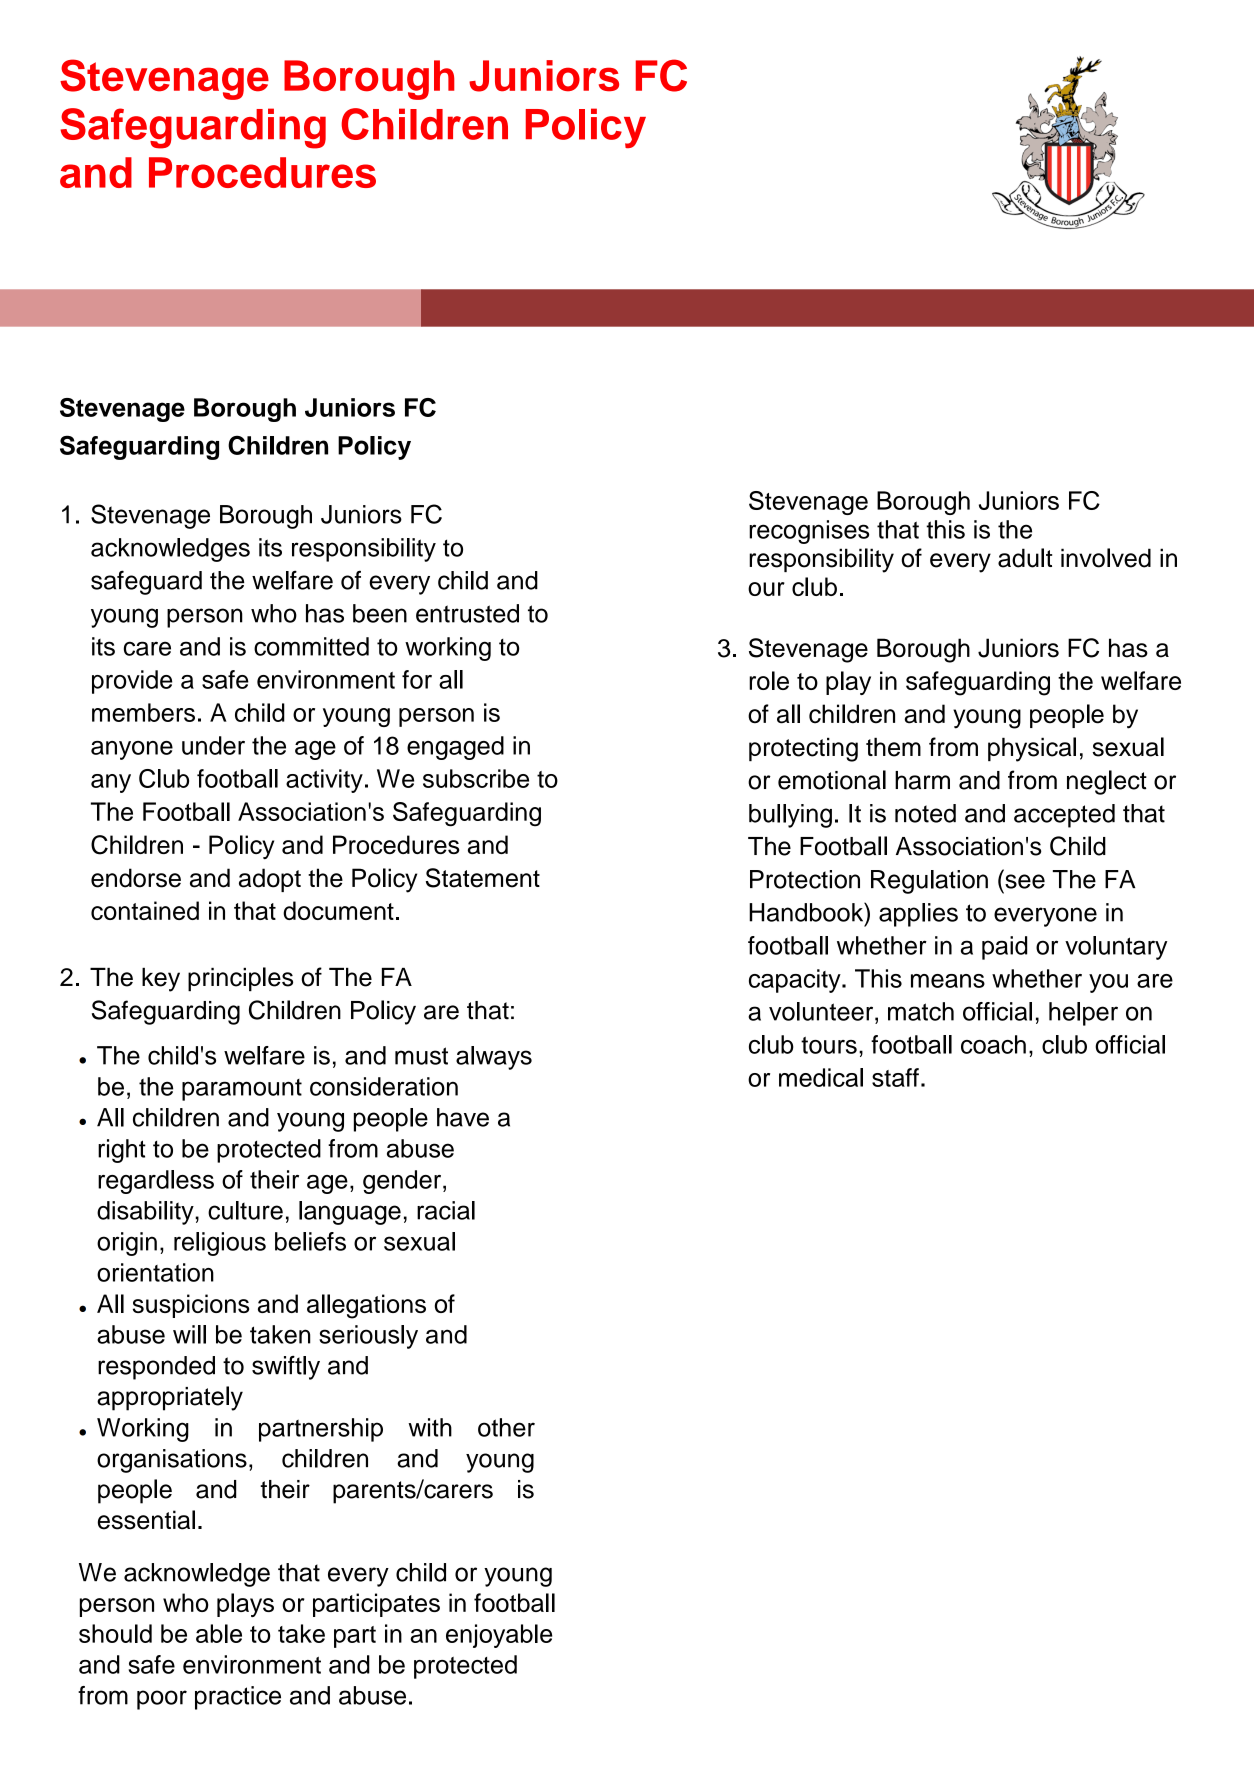  I want to click on paid, so click(1004, 948).
